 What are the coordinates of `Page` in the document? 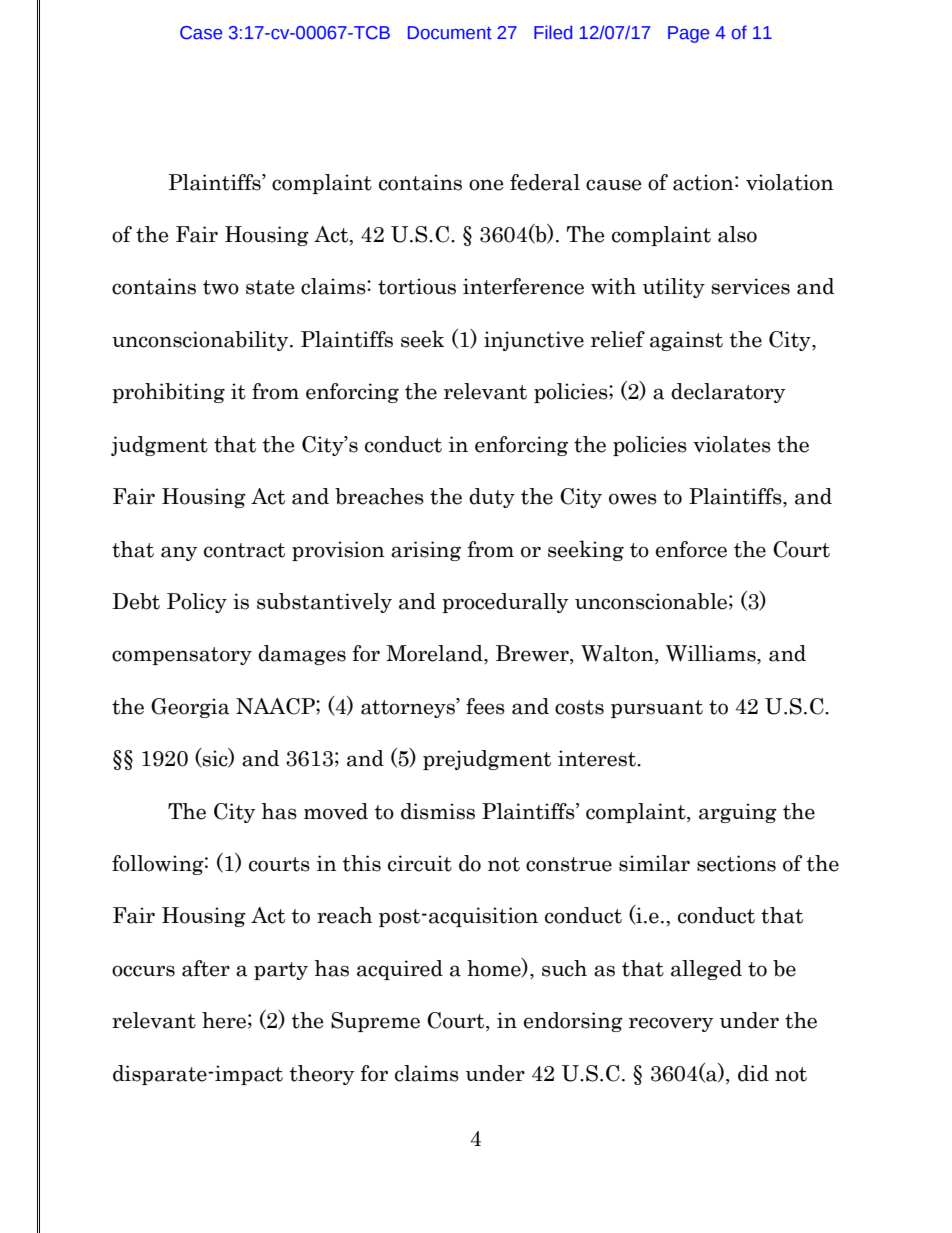 It's located at (688, 34).
